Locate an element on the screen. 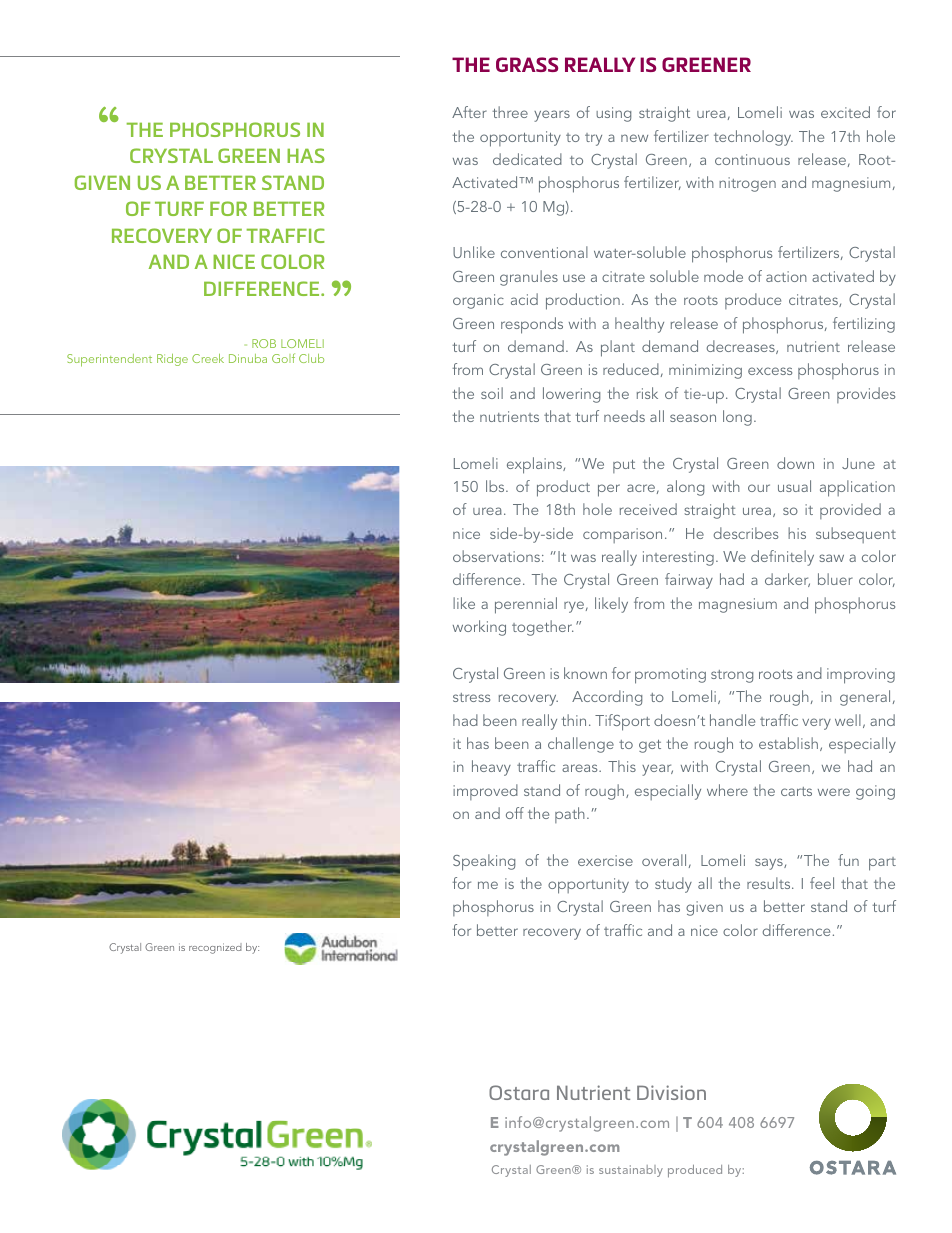  Ostara is located at coordinates (519, 1092).
